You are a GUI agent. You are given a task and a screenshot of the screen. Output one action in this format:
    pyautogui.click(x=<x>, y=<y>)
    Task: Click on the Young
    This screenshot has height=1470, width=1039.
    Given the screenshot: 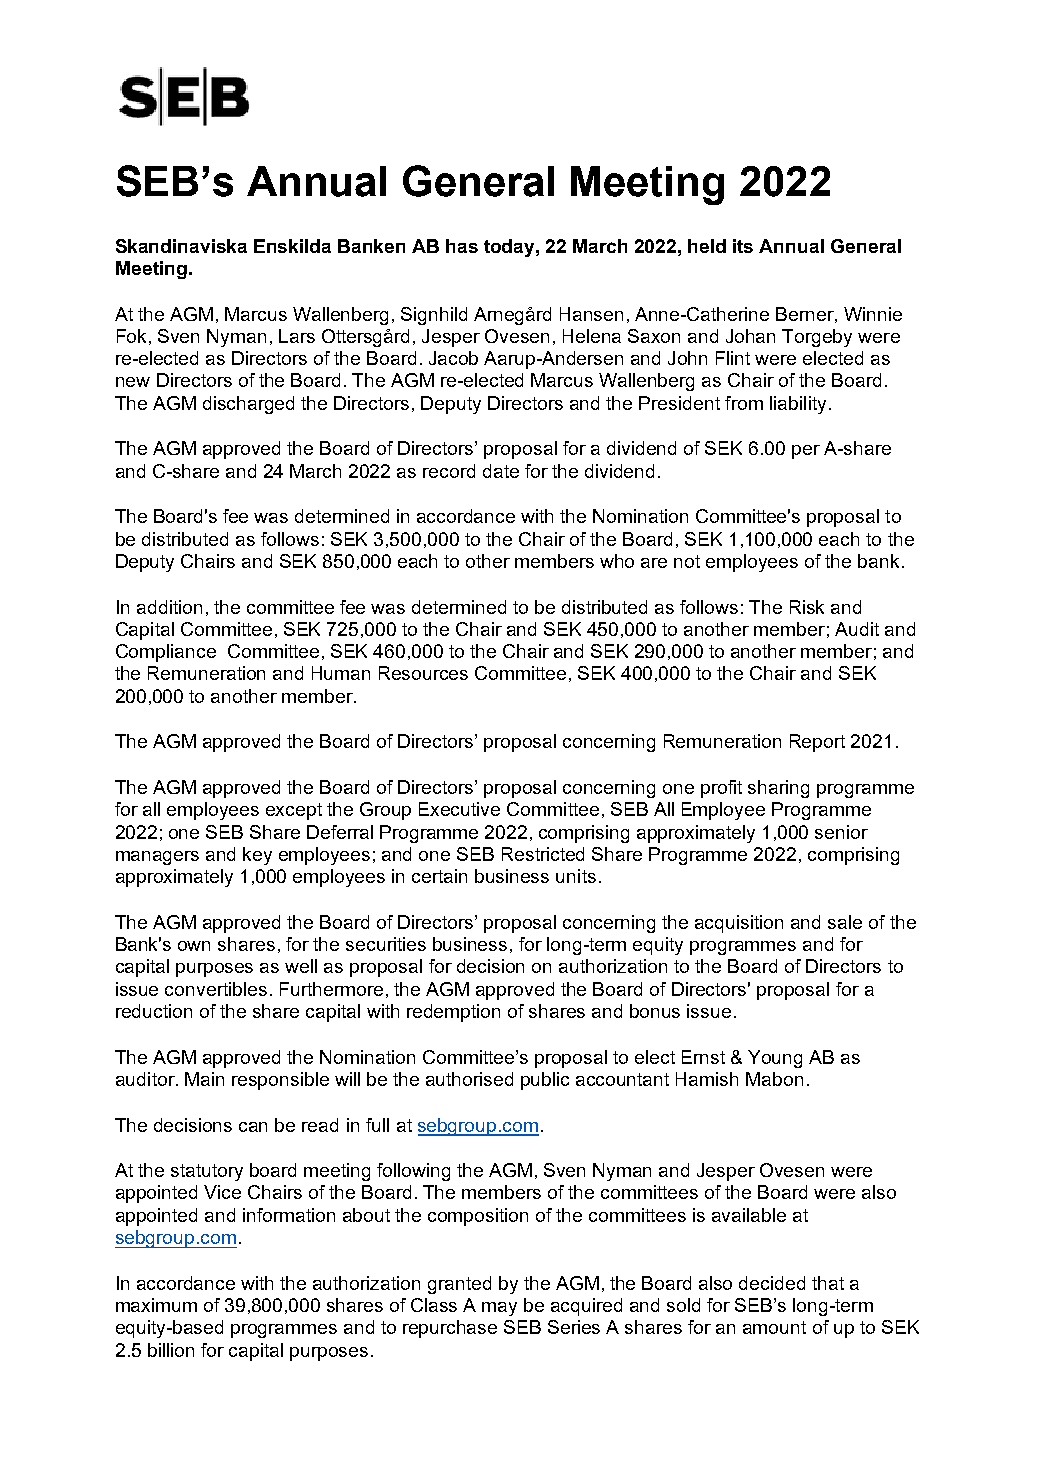 What is the action you would take?
    pyautogui.click(x=775, y=1059)
